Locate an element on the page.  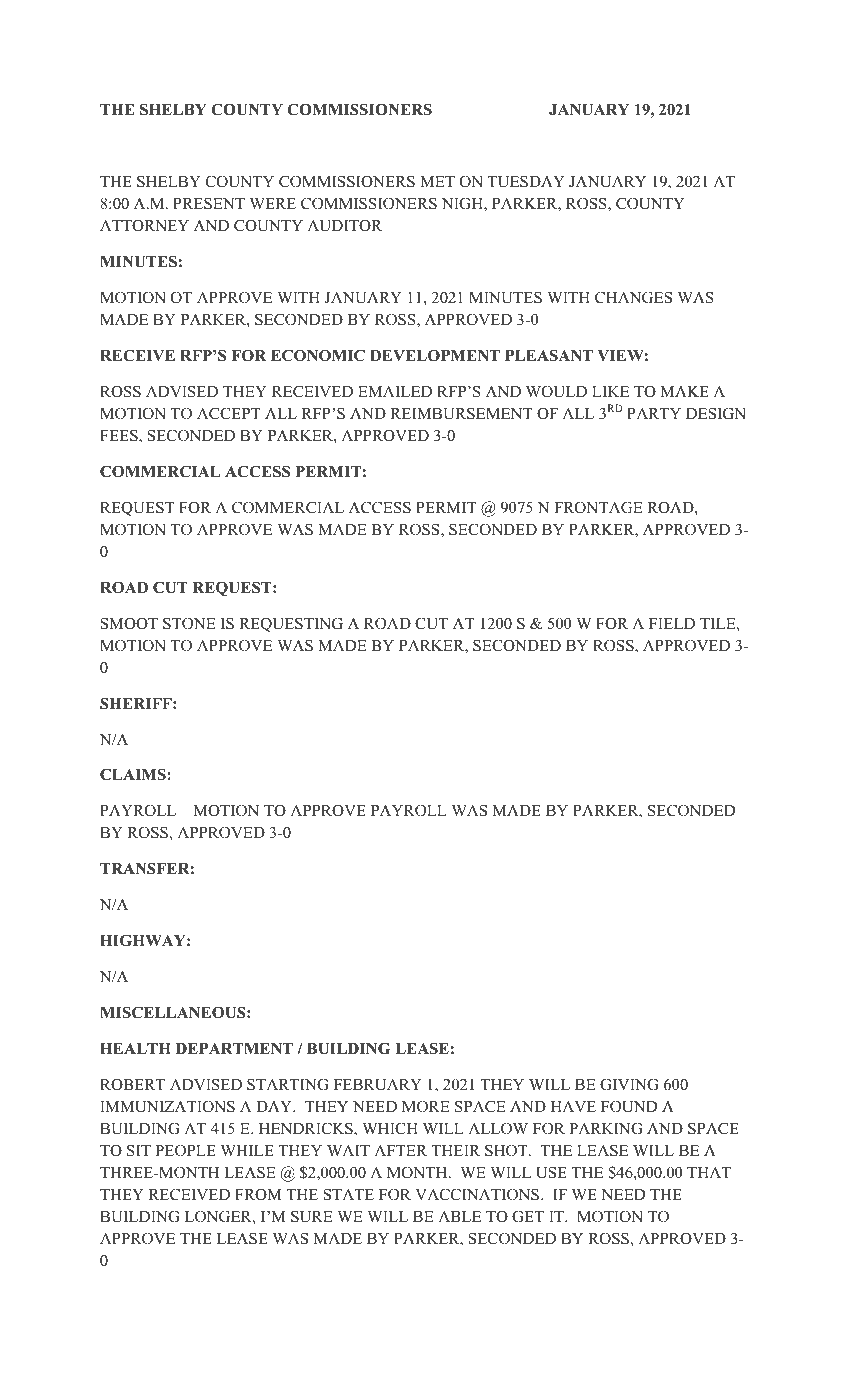
GIVING is located at coordinates (629, 1084).
